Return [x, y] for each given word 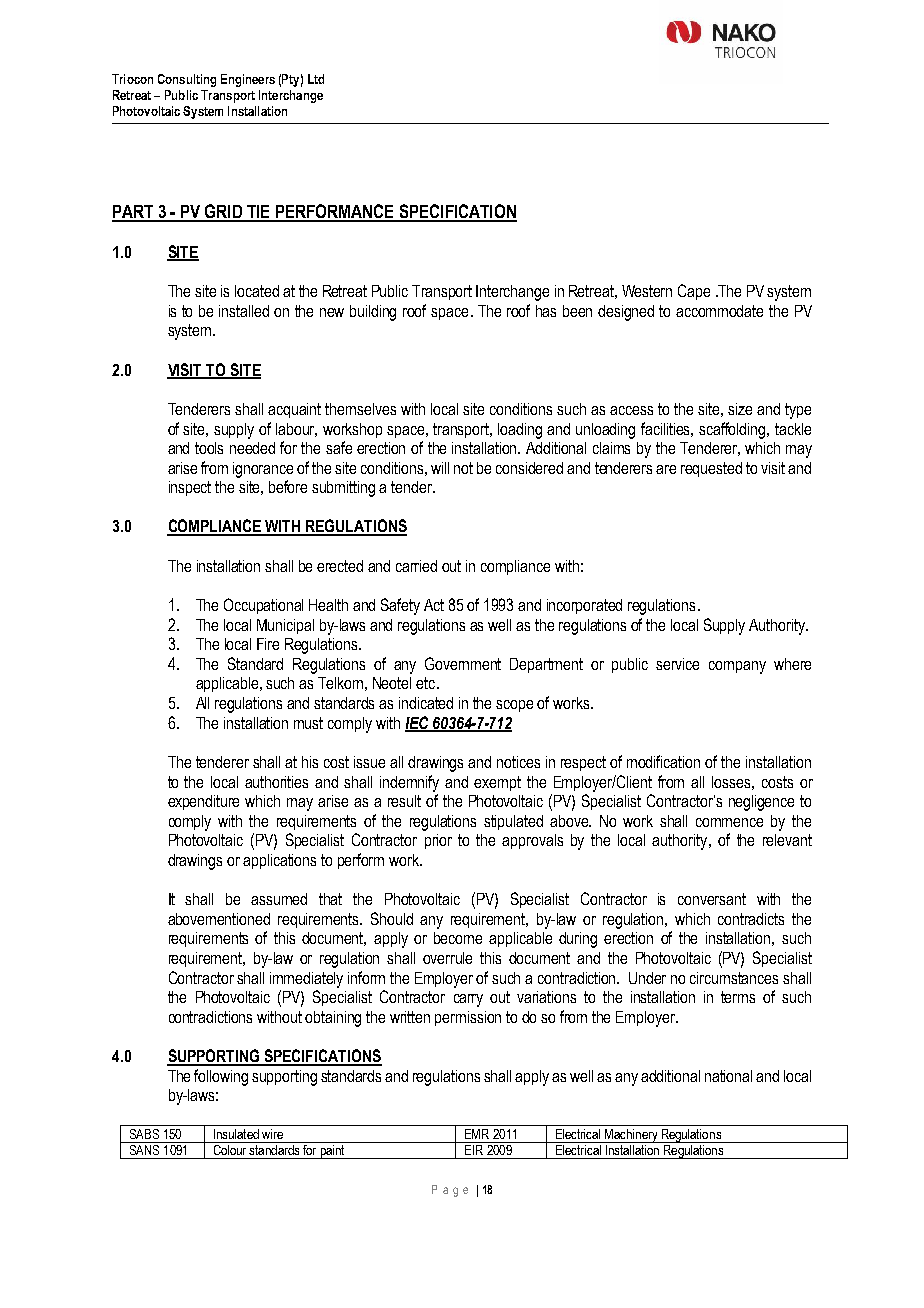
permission [468, 1018]
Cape [694, 292]
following [221, 1077]
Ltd [316, 79]
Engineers [248, 80]
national [728, 1076]
